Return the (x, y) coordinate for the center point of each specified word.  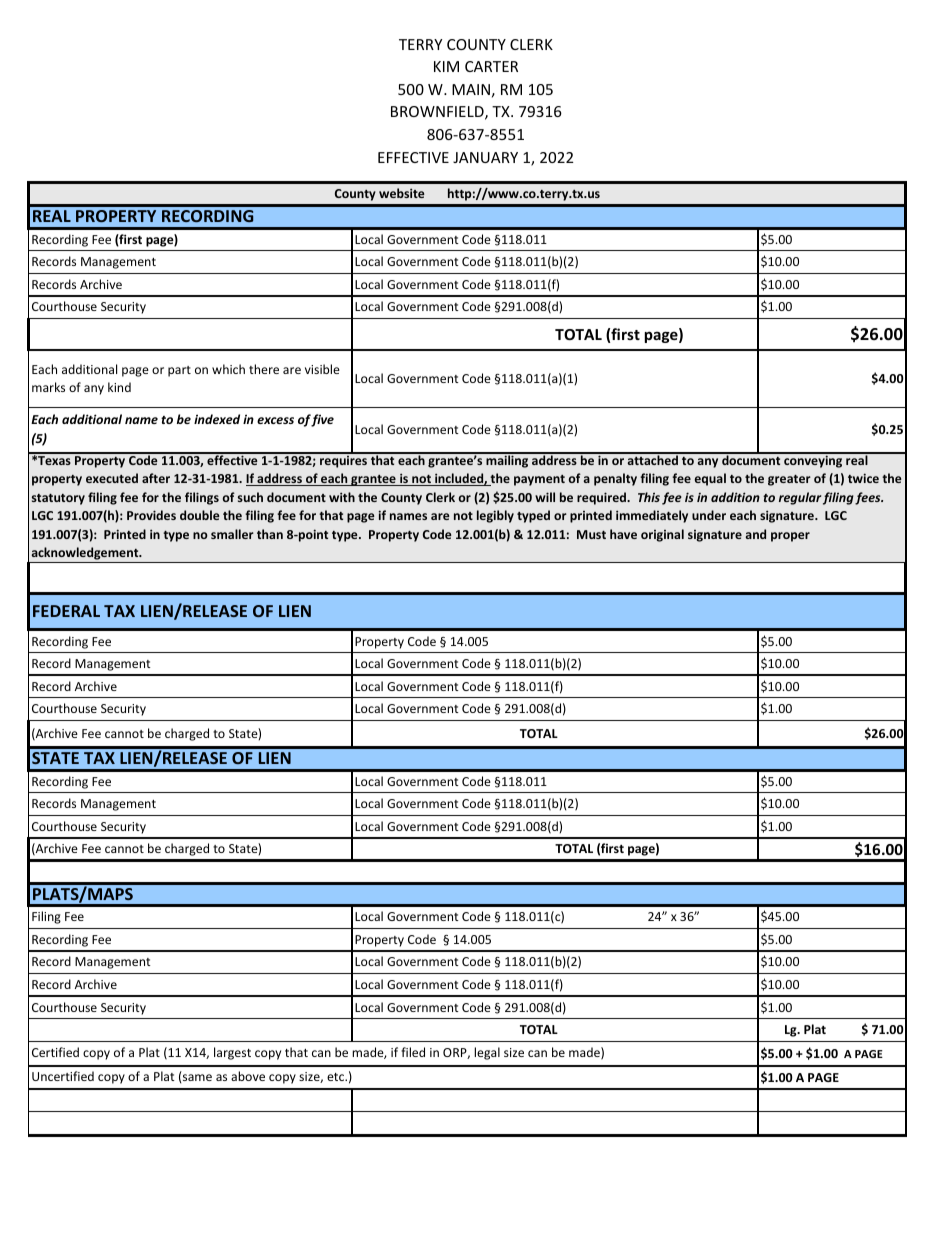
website (402, 193)
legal (487, 1053)
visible (322, 369)
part (179, 371)
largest (232, 1053)
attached (652, 459)
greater (789, 480)
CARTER (491, 66)
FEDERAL (66, 611)
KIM (446, 66)
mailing (507, 460)
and (756, 534)
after (156, 478)
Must (591, 534)
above (248, 1076)
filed (413, 1052)
